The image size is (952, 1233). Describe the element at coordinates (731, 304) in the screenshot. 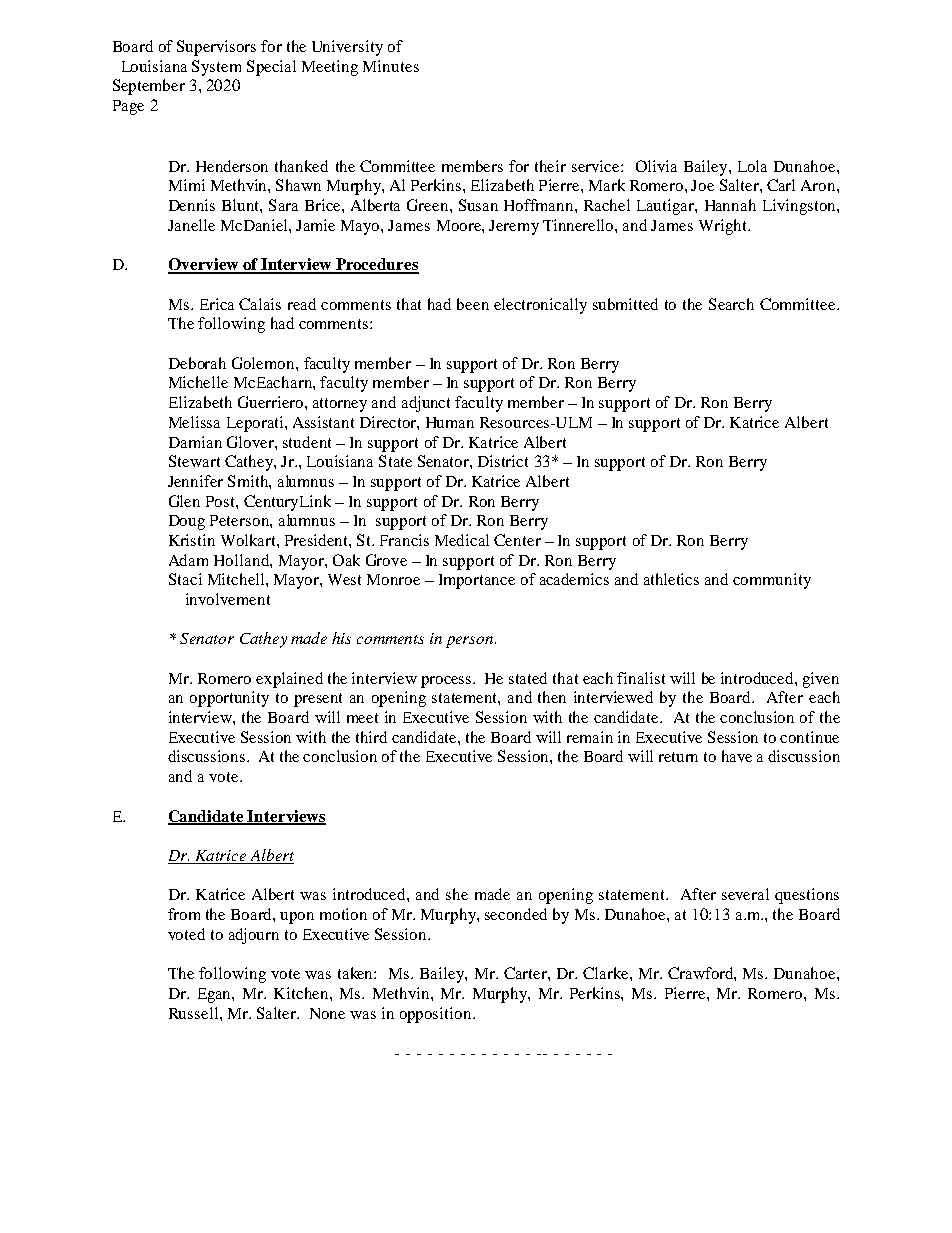

I see `Search` at that location.
